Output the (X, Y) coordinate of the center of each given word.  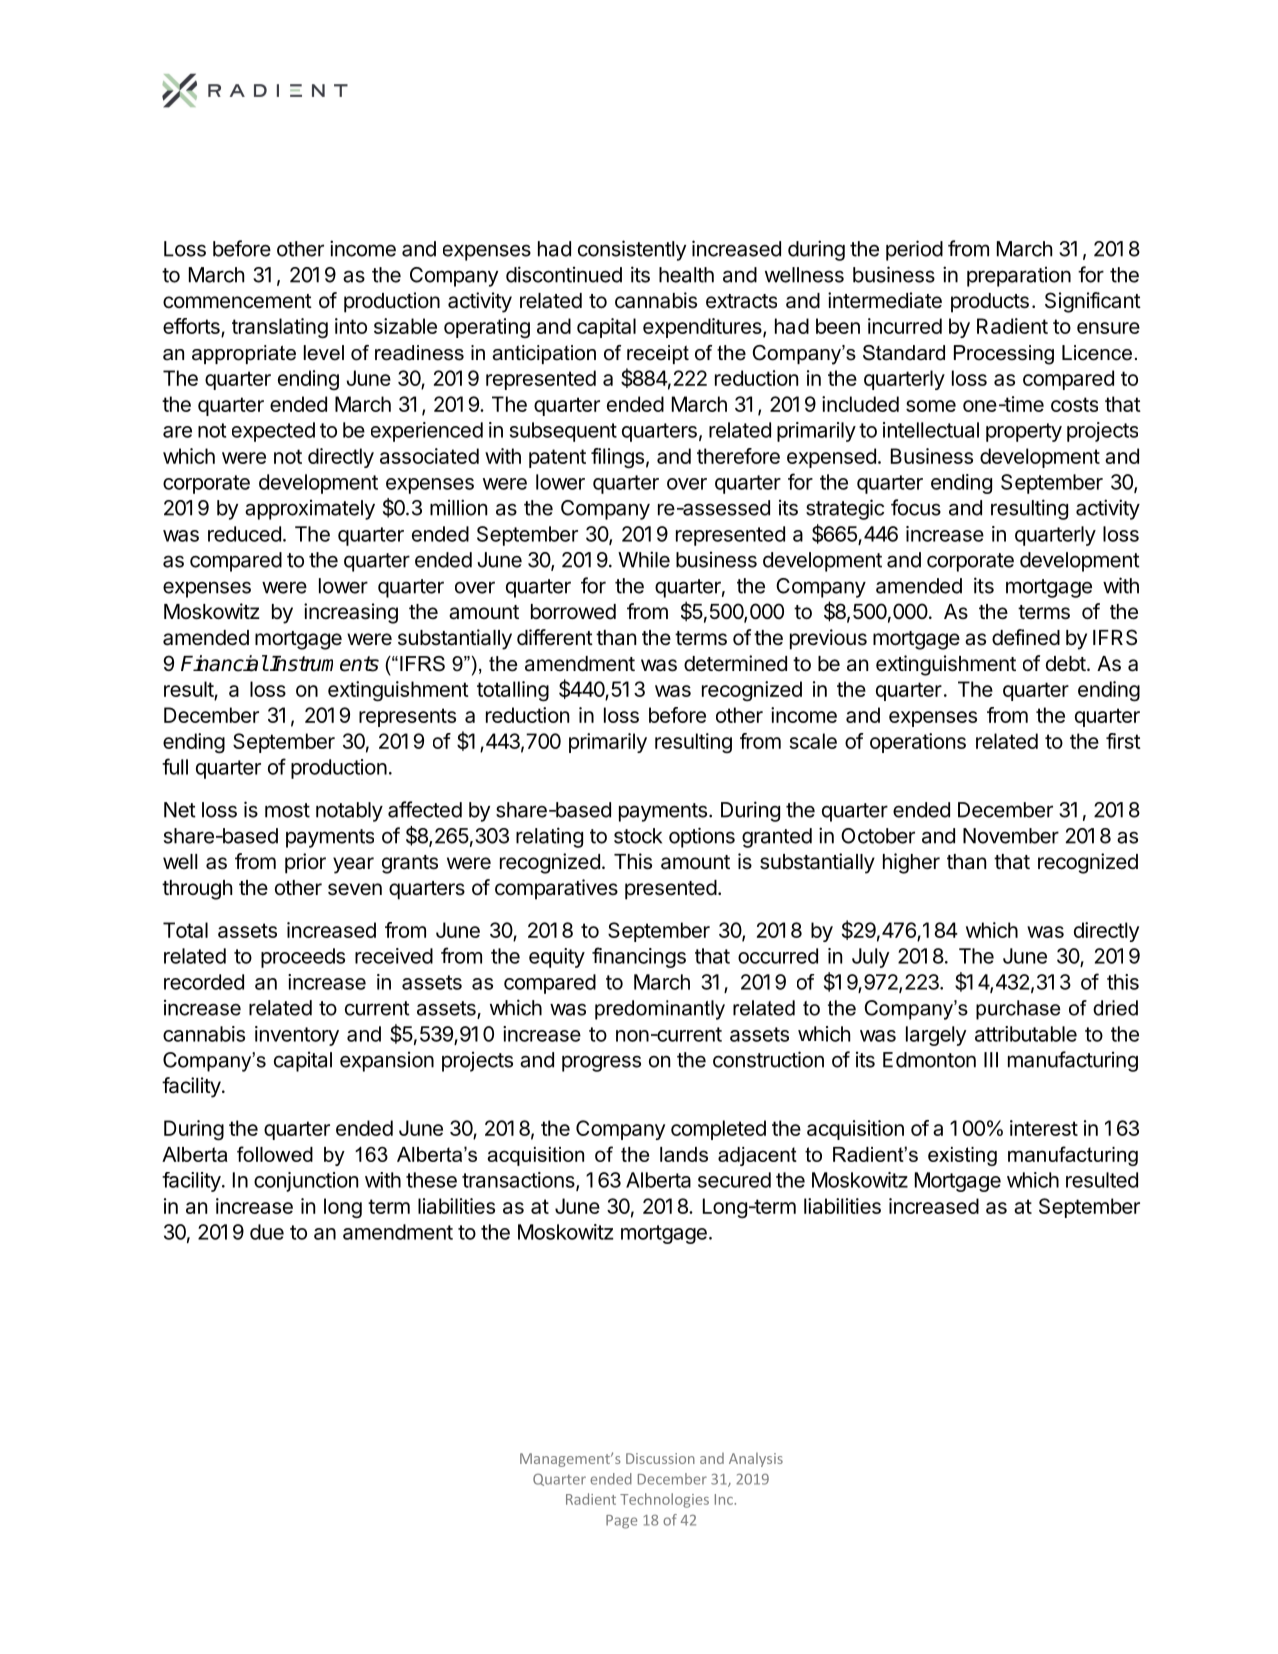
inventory (297, 1036)
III (991, 1060)
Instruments (324, 664)
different (555, 637)
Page (621, 1522)
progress (601, 1063)
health (686, 275)
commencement (237, 301)
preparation (1019, 277)
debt (1066, 664)
